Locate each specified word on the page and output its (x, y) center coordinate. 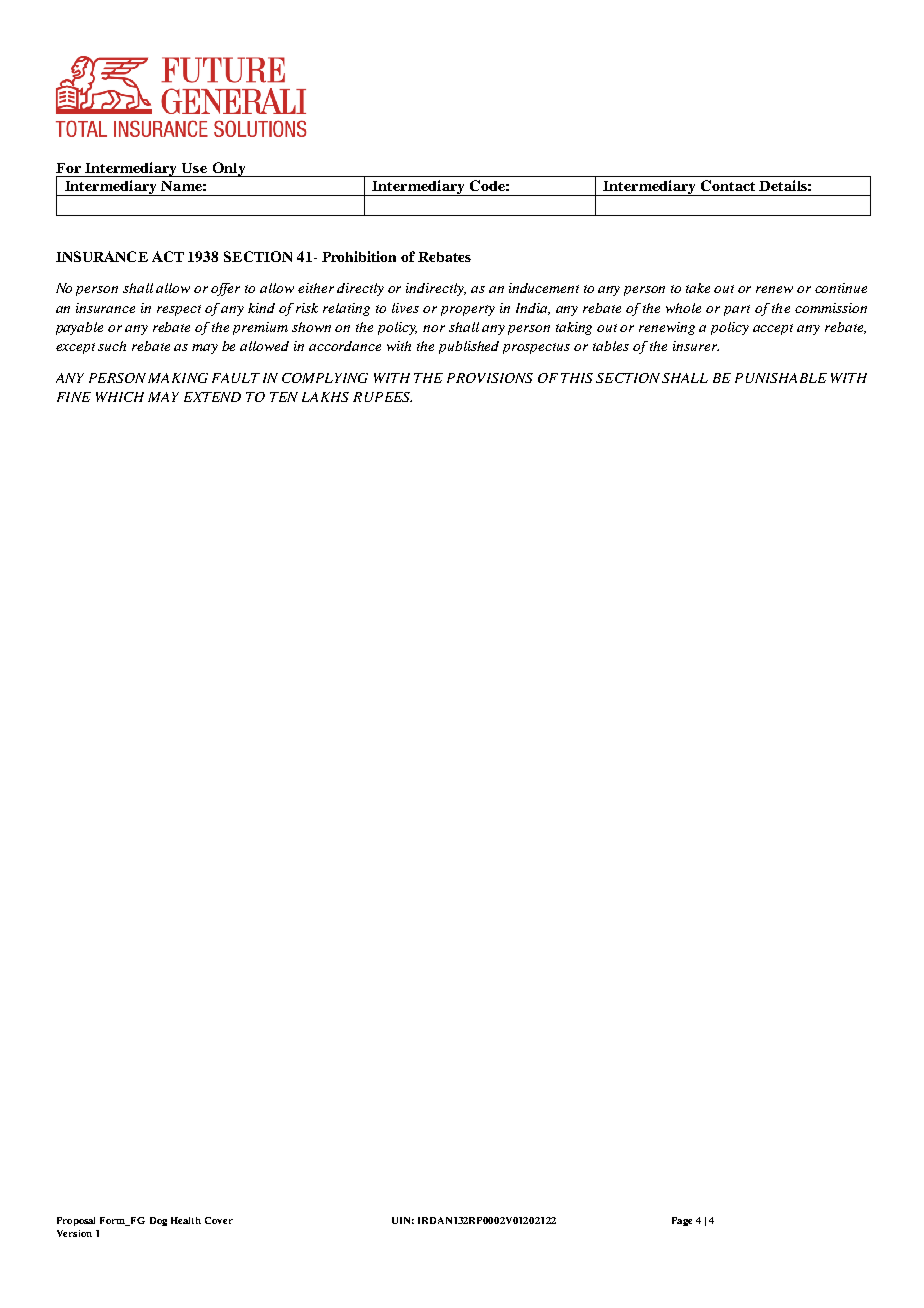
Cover (219, 1220)
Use (194, 168)
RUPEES (382, 397)
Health (186, 1220)
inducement (544, 288)
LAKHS (325, 397)
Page (682, 1221)
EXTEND (212, 397)
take (698, 288)
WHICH (120, 397)
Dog (158, 1221)
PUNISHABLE (781, 378)
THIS (577, 378)
